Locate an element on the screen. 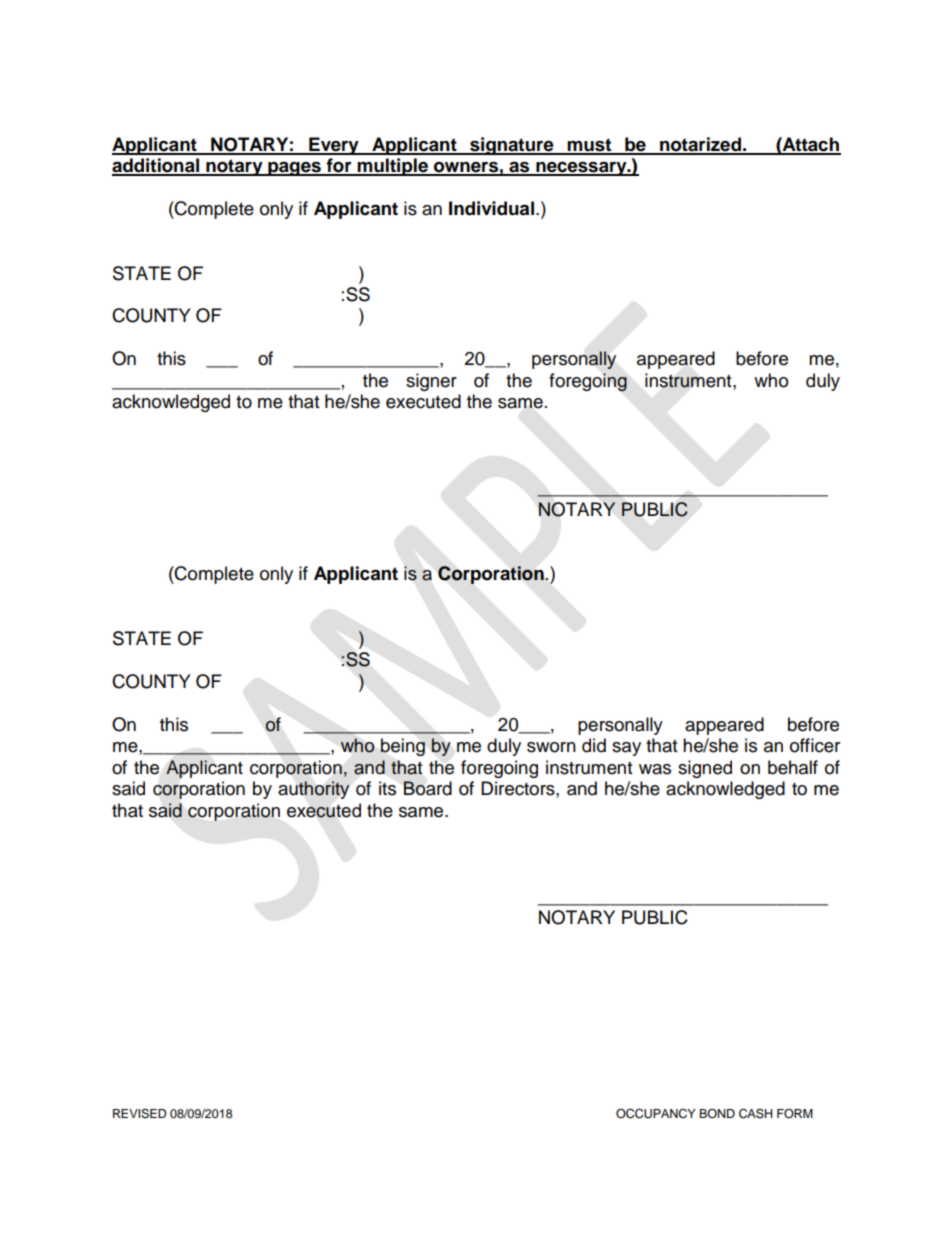 This screenshot has height=1233, width=952. Individual is located at coordinates (491, 208).
